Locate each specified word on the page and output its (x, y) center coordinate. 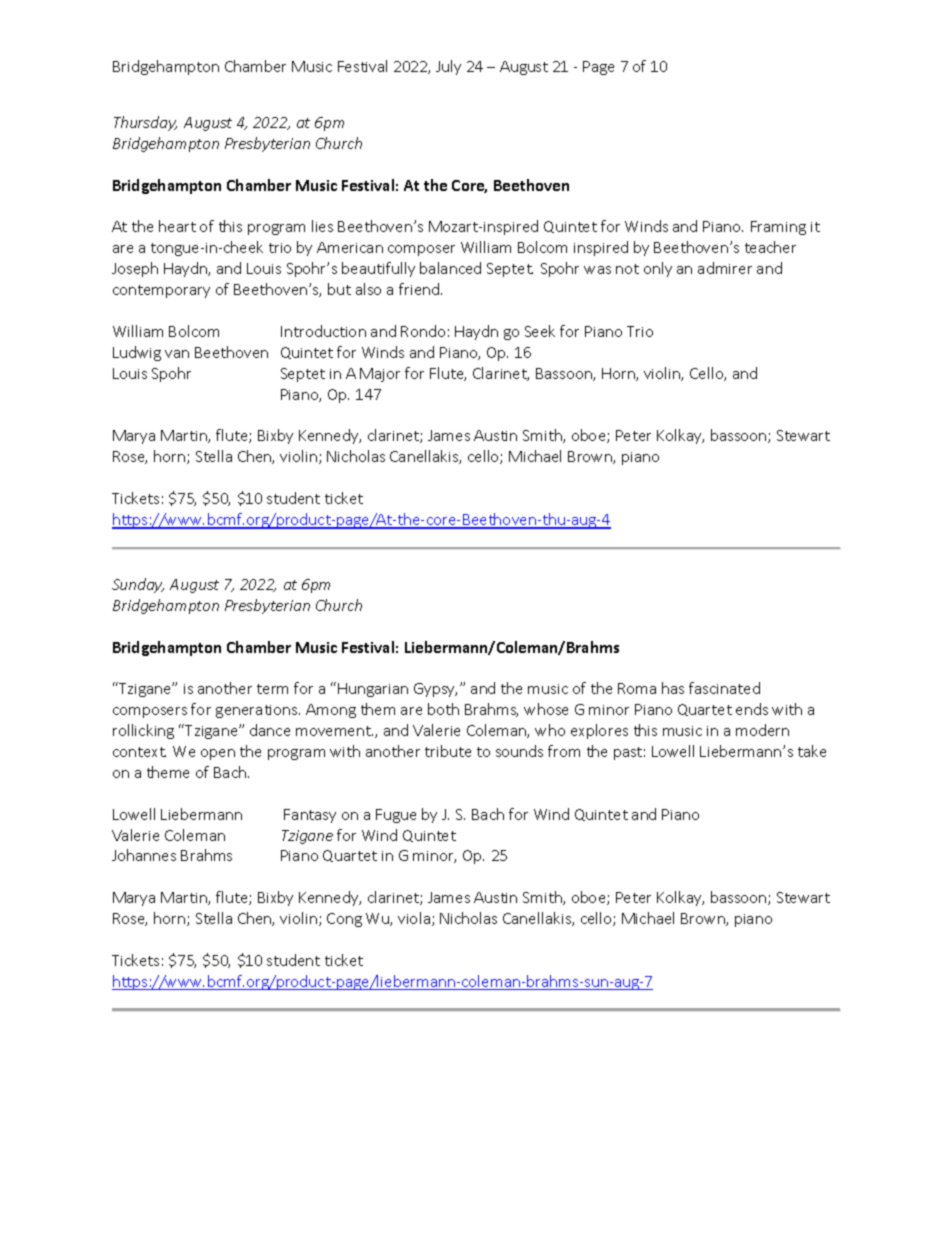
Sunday (138, 585)
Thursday (145, 123)
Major (380, 375)
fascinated (724, 688)
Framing (778, 228)
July (448, 67)
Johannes (144, 855)
